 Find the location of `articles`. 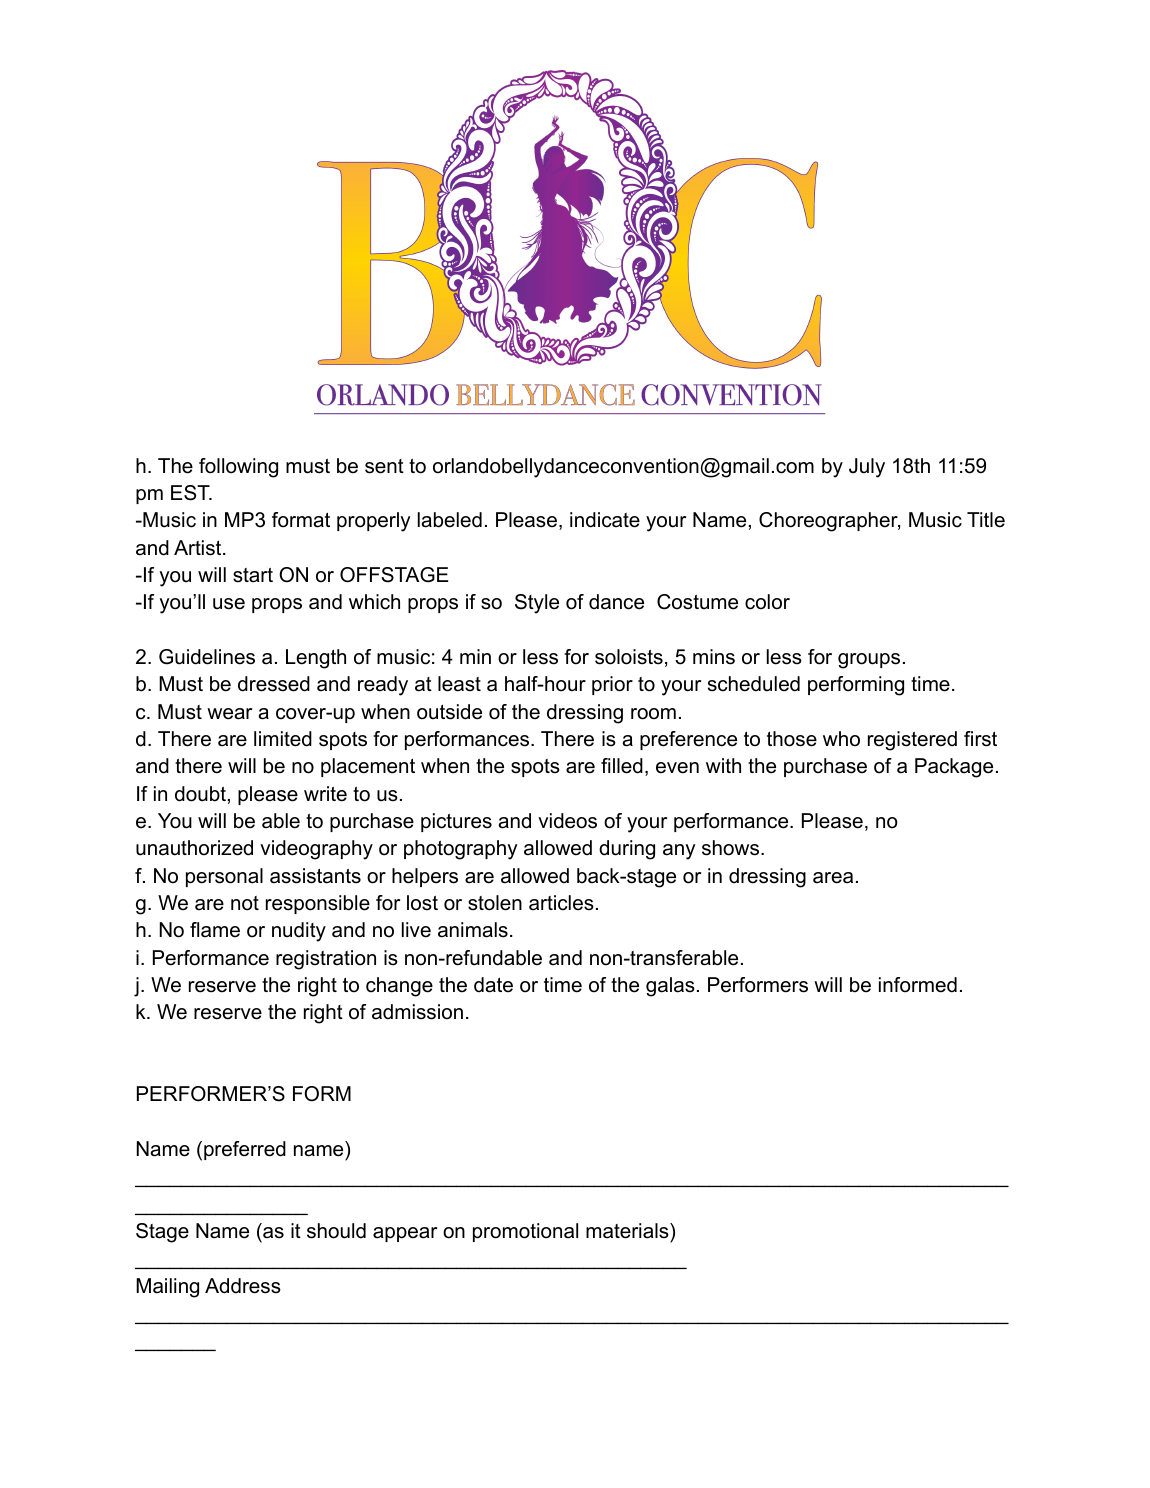

articles is located at coordinates (561, 903).
